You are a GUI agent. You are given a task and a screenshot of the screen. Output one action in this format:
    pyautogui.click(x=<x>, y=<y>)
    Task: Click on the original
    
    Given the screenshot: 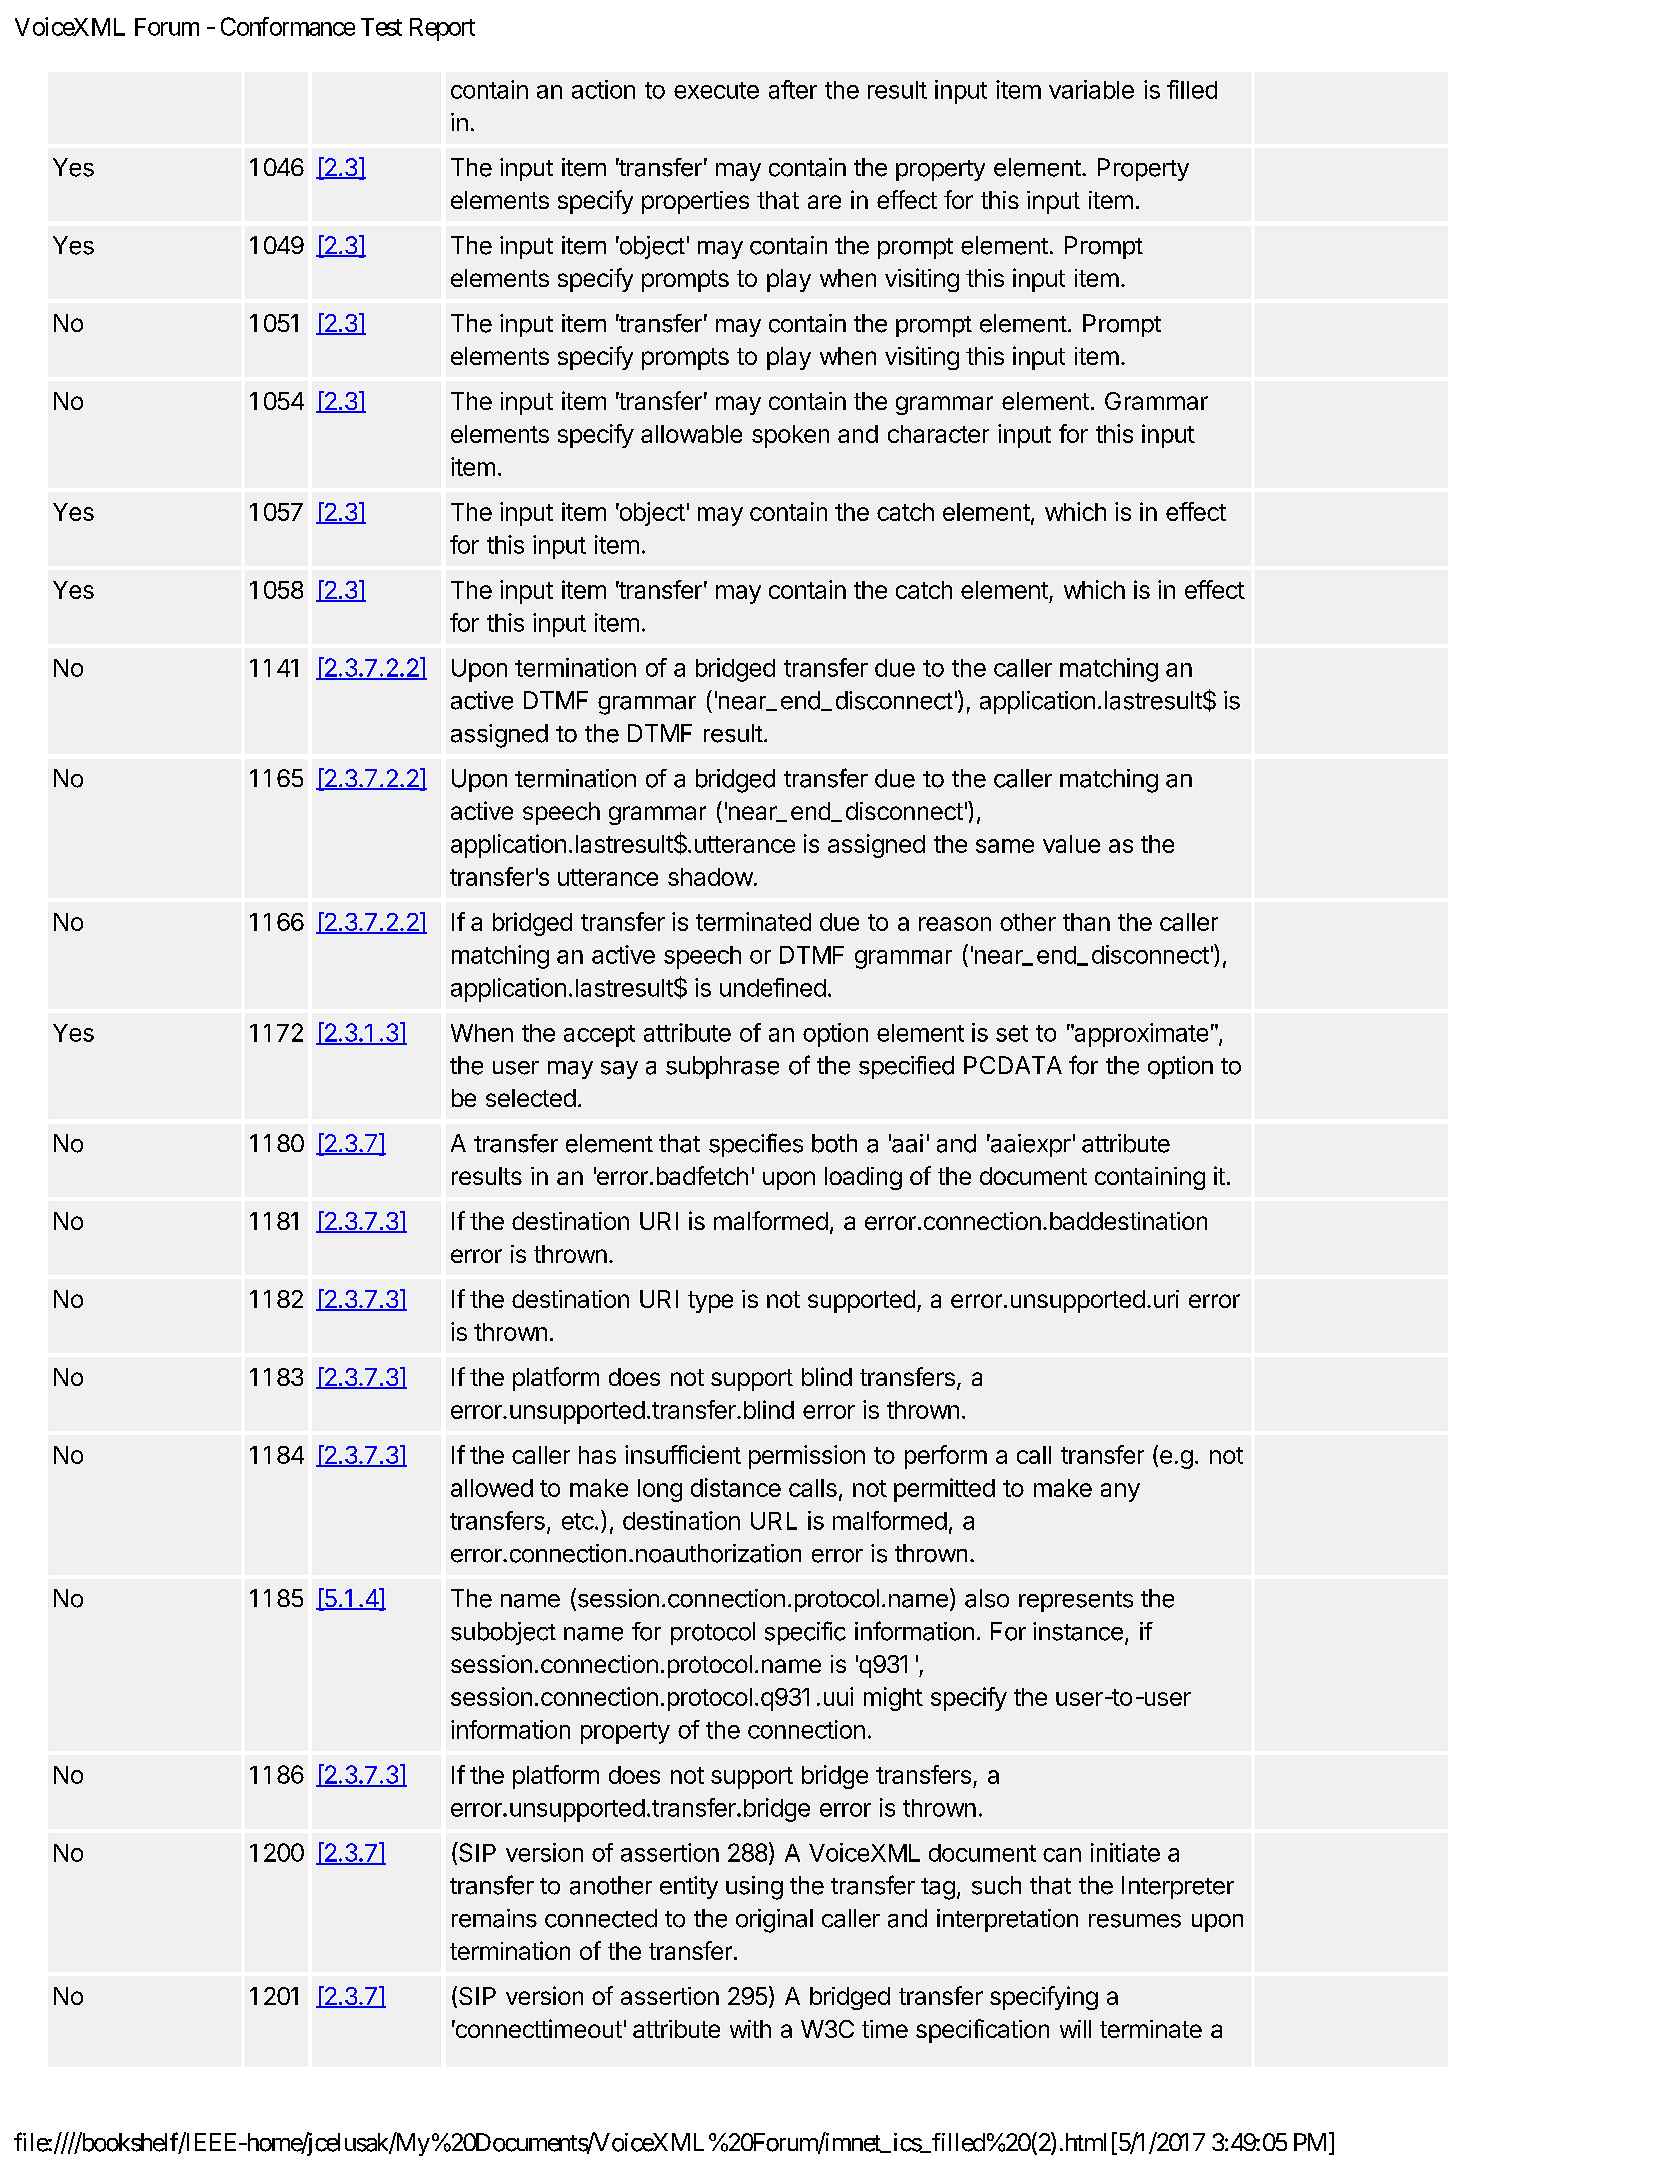 What is the action you would take?
    pyautogui.click(x=774, y=1921)
